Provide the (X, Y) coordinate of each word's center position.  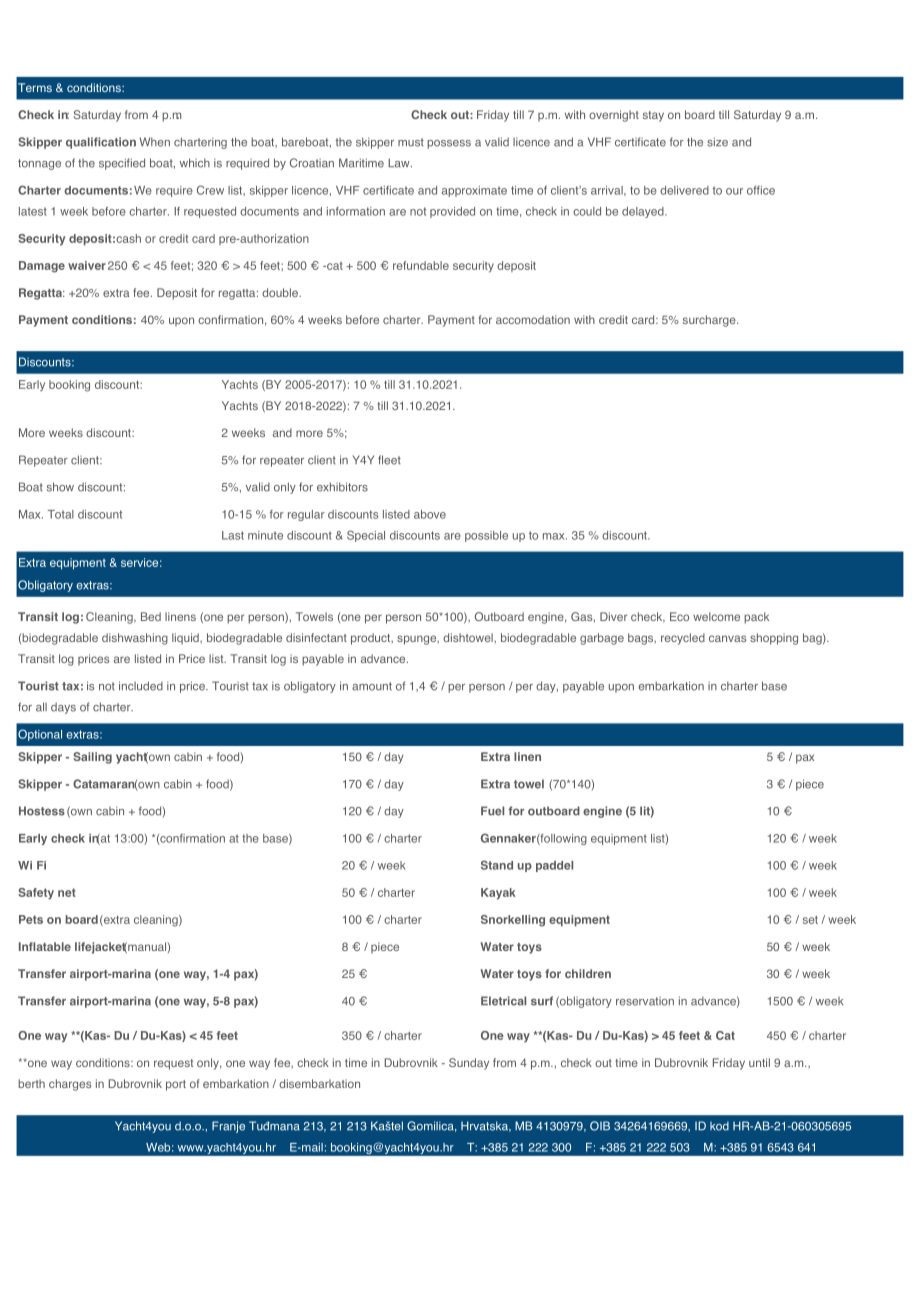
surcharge (710, 321)
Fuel (492, 811)
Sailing (92, 758)
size (717, 142)
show (60, 487)
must (411, 142)
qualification (101, 143)
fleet (389, 460)
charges (70, 1085)
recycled (683, 639)
